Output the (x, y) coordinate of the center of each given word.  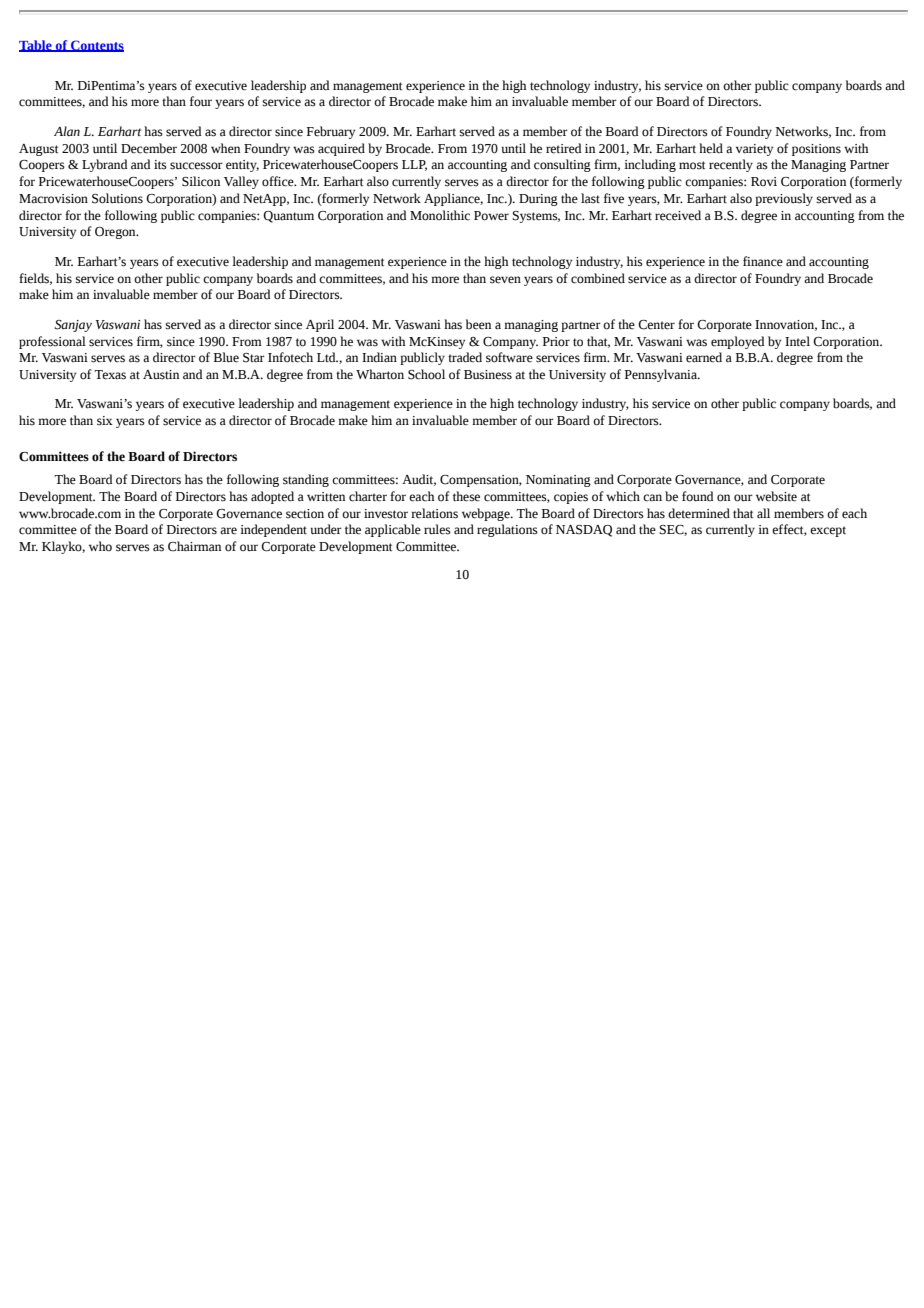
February (331, 132)
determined (699, 513)
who (100, 546)
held (711, 148)
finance (763, 261)
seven (505, 280)
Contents (96, 46)
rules (437, 529)
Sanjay (73, 326)
